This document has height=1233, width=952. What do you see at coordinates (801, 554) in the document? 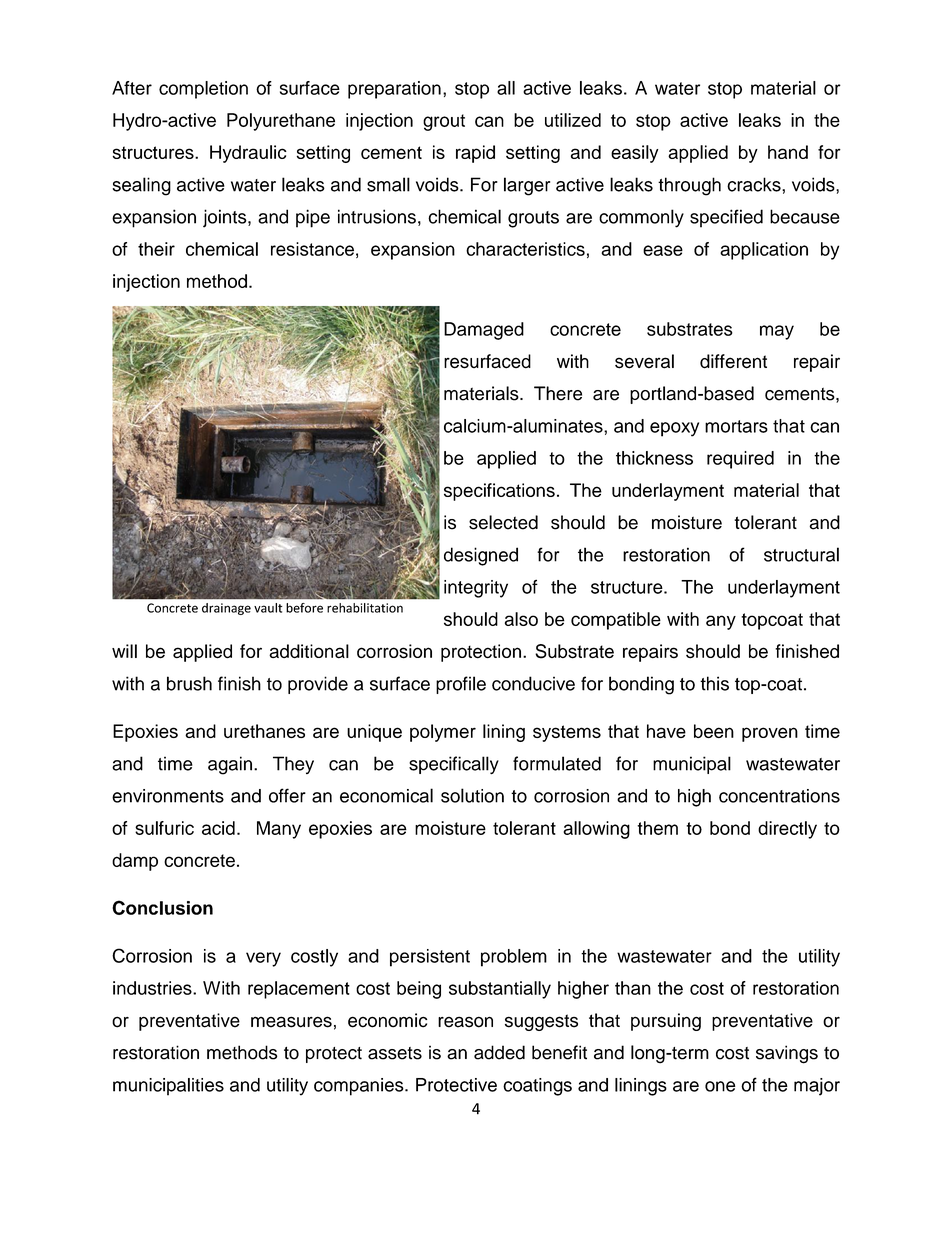
I see `structural` at bounding box center [801, 554].
